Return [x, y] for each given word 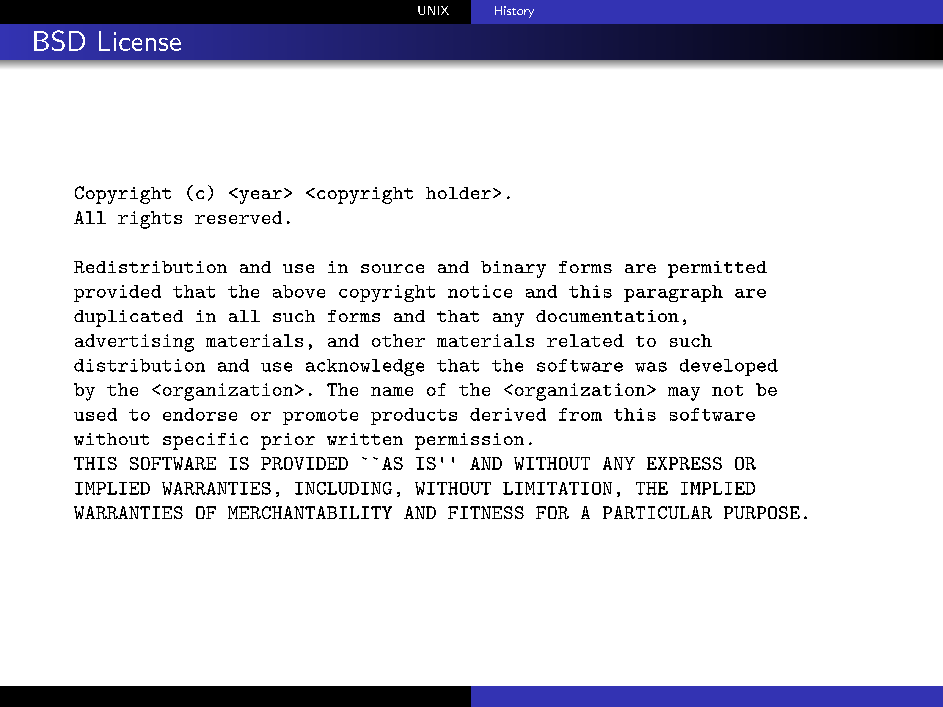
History [514, 12]
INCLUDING [343, 488]
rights [150, 220]
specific [205, 441]
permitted [717, 269]
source [392, 268]
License [140, 41]
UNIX [433, 10]
